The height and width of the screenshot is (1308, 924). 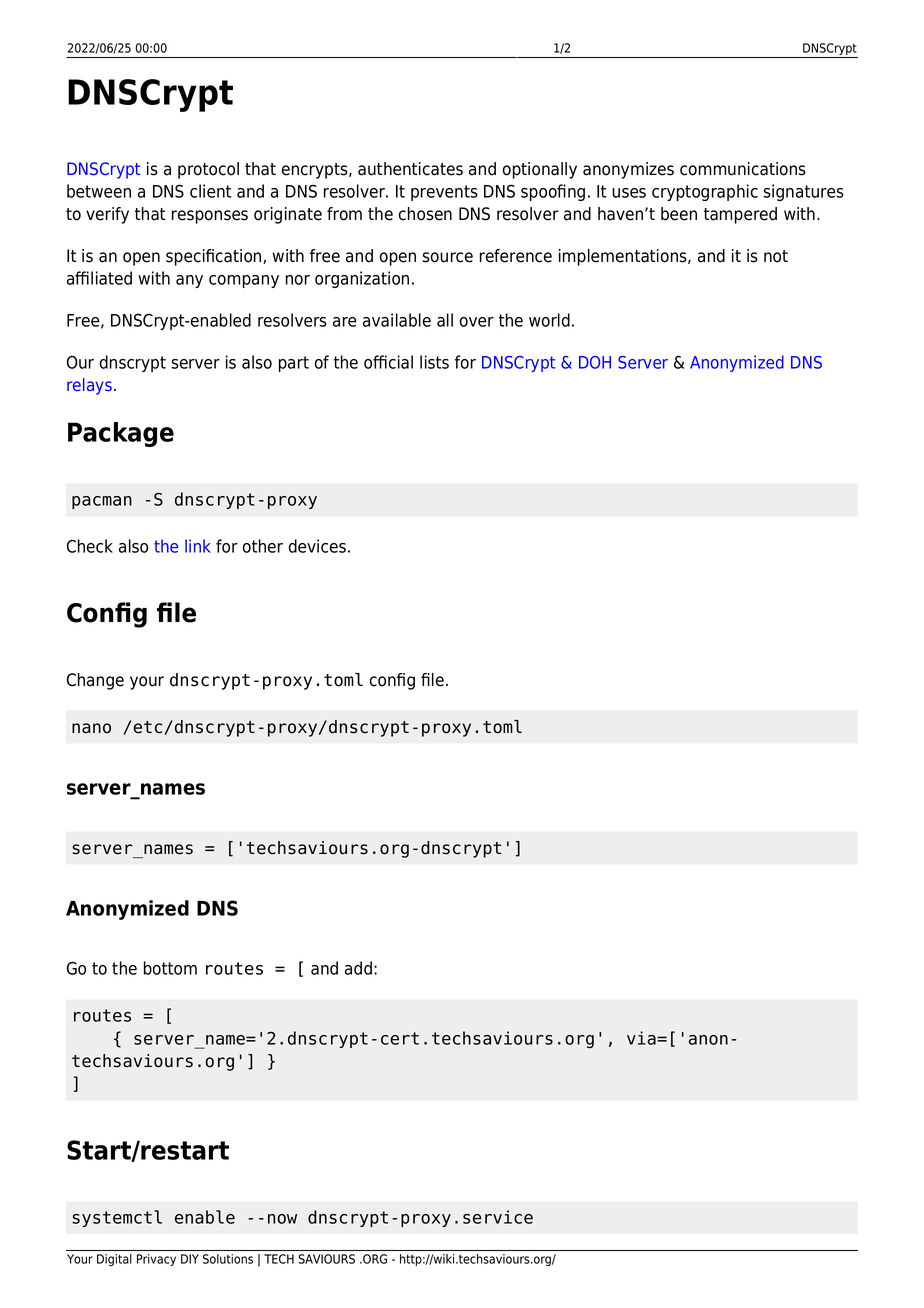 I want to click on world, so click(x=549, y=320).
